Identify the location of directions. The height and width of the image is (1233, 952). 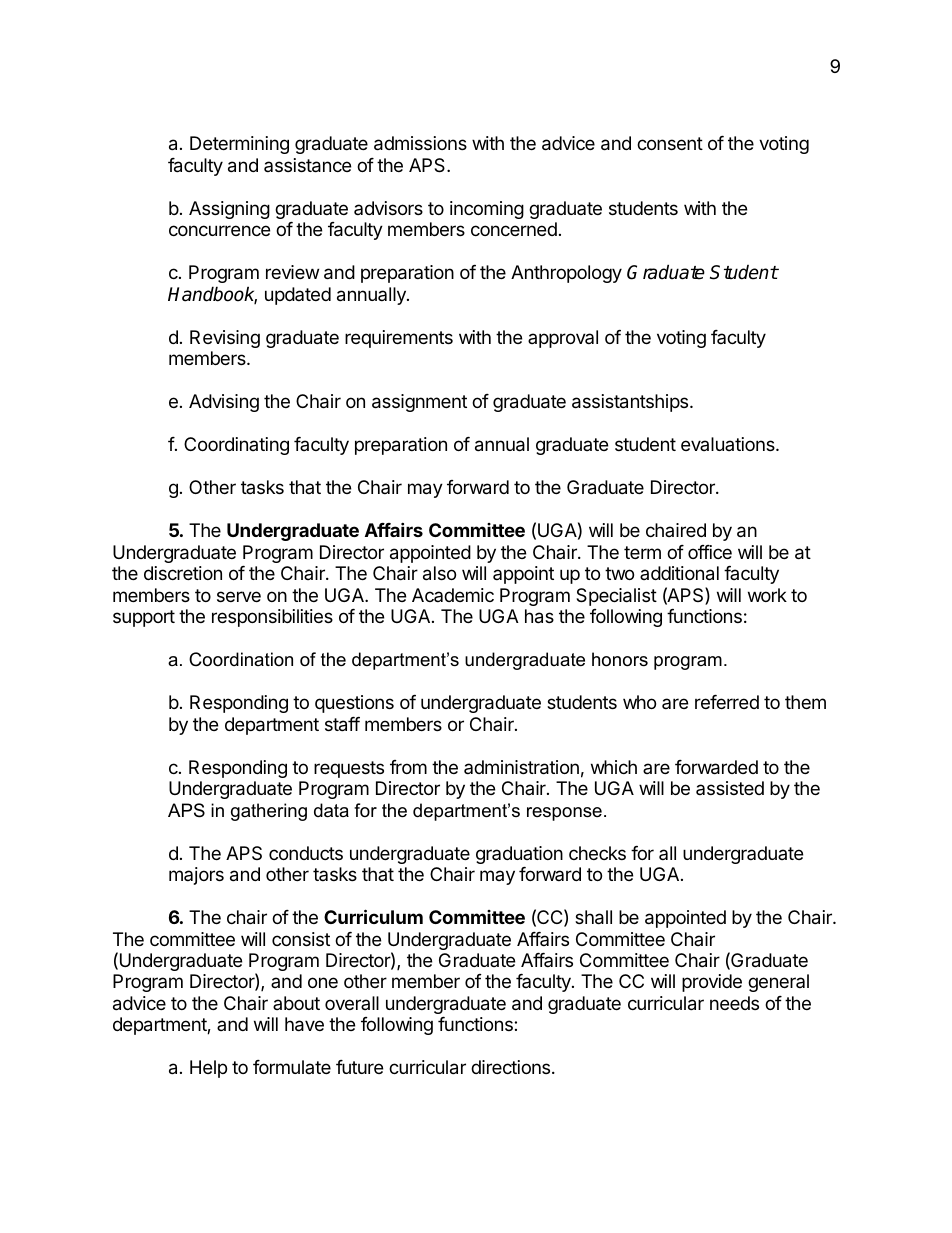
(510, 1067).
